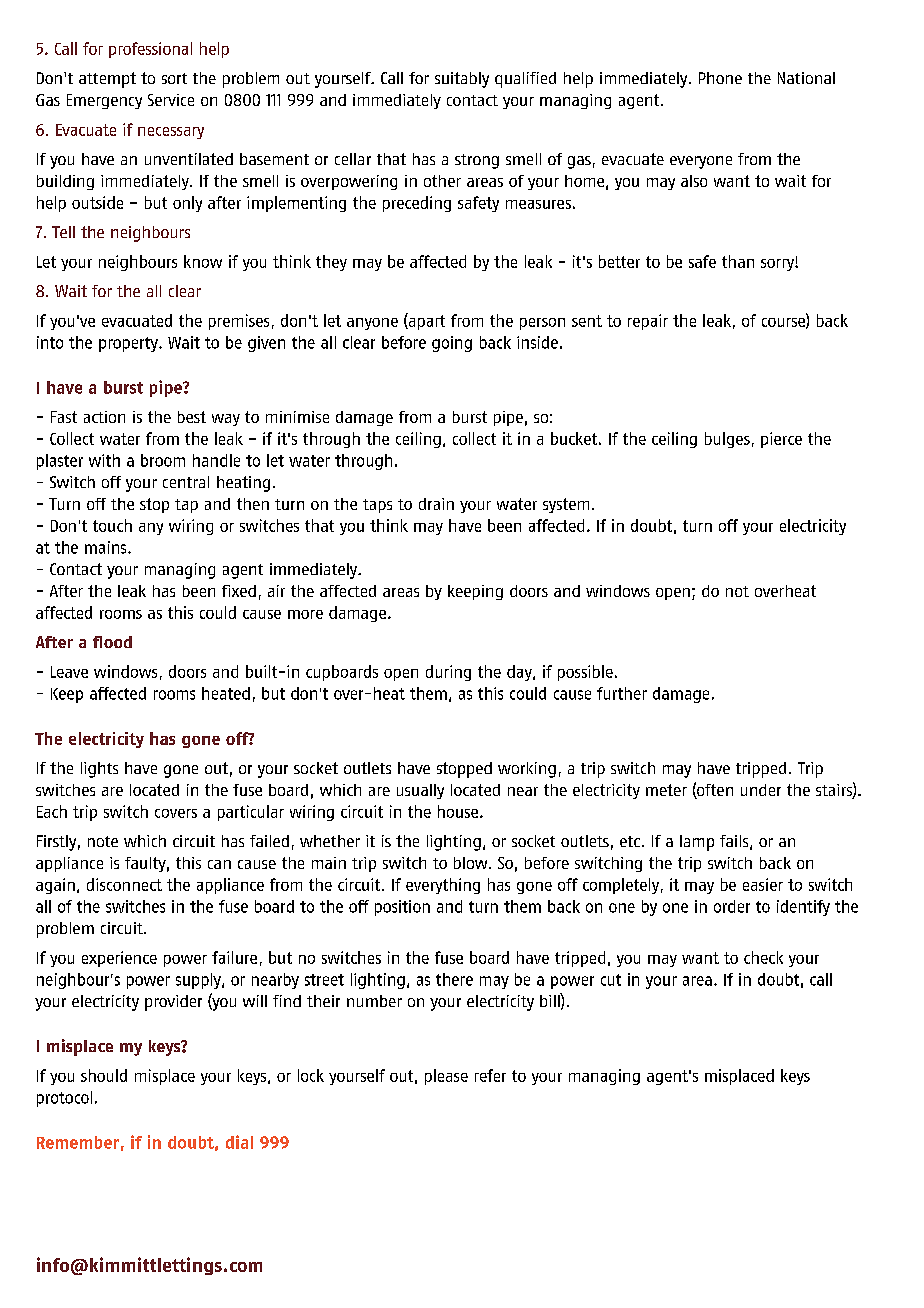  I want to click on Phone, so click(720, 78).
